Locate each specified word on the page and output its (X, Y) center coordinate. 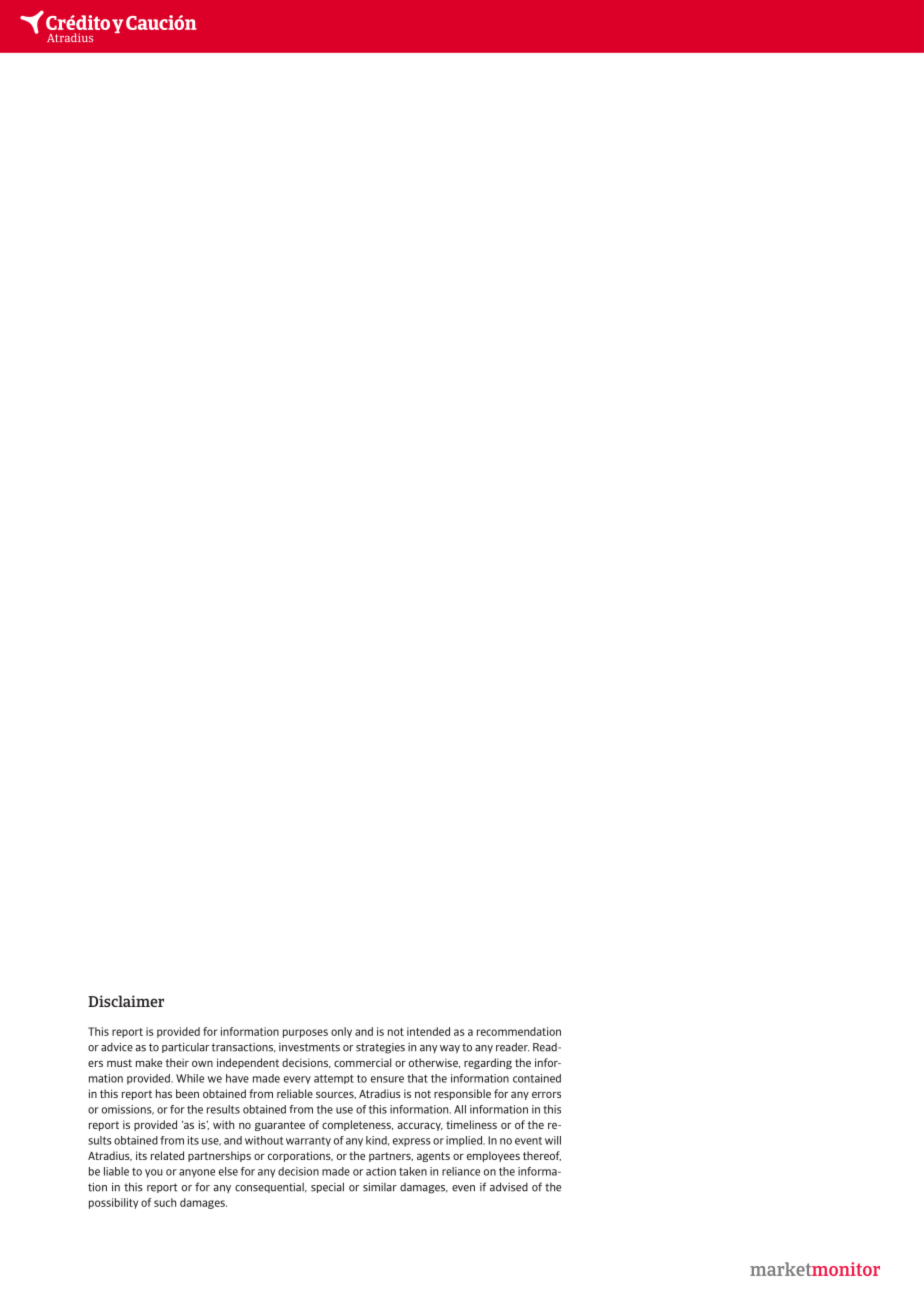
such (165, 1202)
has (164, 1093)
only (341, 1032)
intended (428, 1031)
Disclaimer (126, 1001)
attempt (334, 1079)
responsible (462, 1094)
